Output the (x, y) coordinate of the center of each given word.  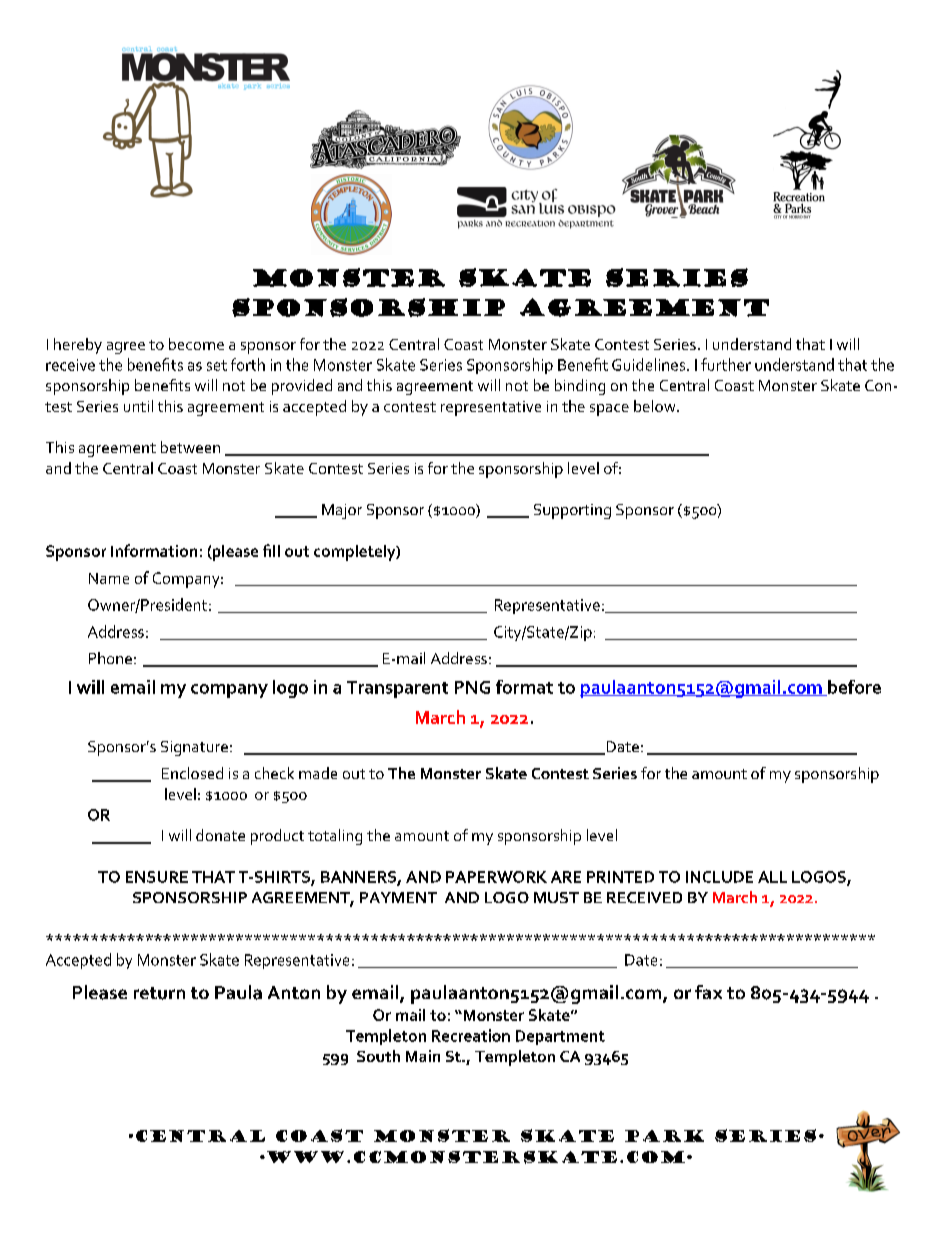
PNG (472, 687)
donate (220, 835)
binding (580, 387)
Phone (110, 658)
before (853, 688)
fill (271, 550)
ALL (772, 877)
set (217, 365)
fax (708, 992)
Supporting (572, 511)
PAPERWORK (496, 877)
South (378, 1056)
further (726, 364)
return (159, 993)
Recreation (471, 1035)
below (656, 406)
